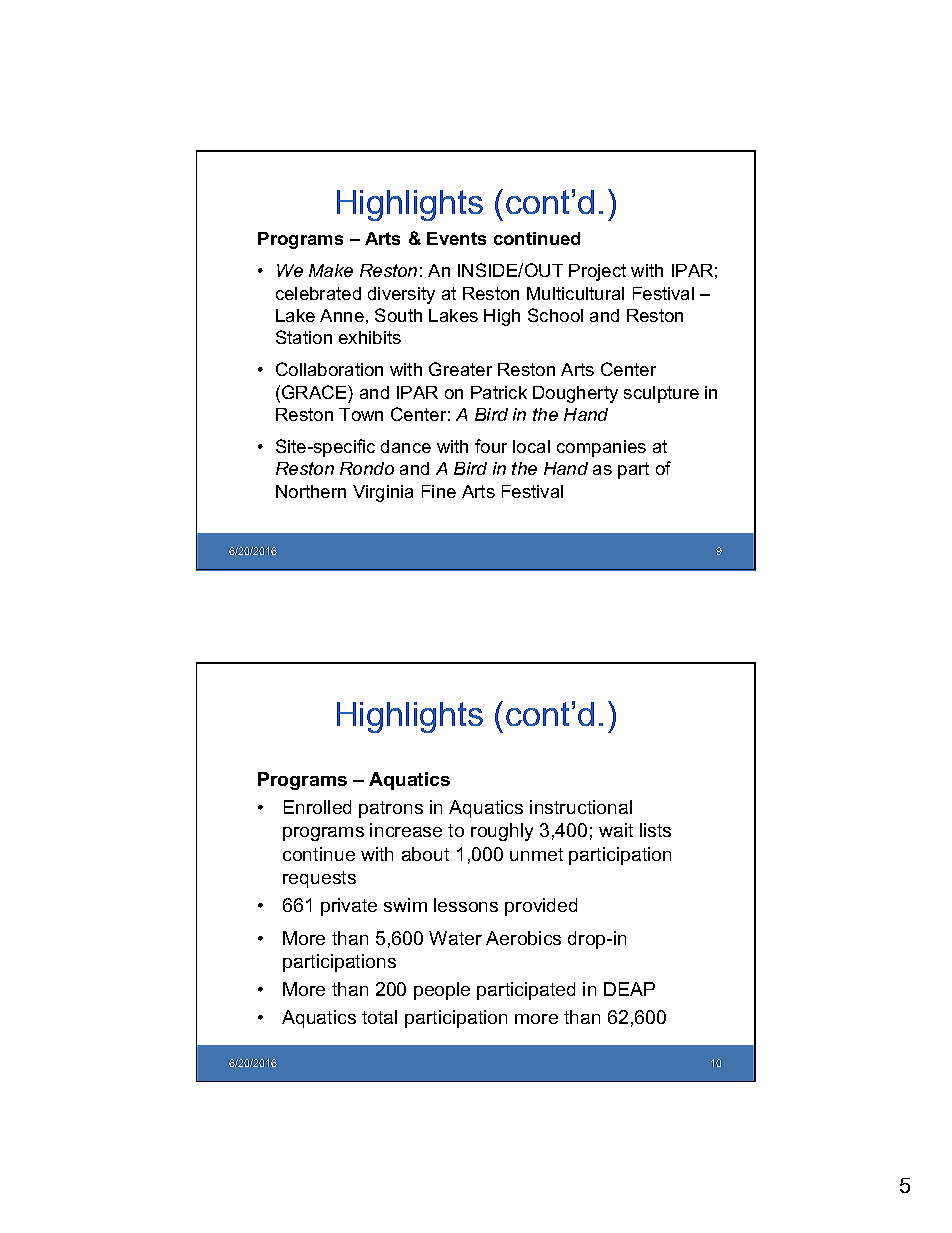  Describe the element at coordinates (442, 991) in the screenshot. I see `people` at that location.
